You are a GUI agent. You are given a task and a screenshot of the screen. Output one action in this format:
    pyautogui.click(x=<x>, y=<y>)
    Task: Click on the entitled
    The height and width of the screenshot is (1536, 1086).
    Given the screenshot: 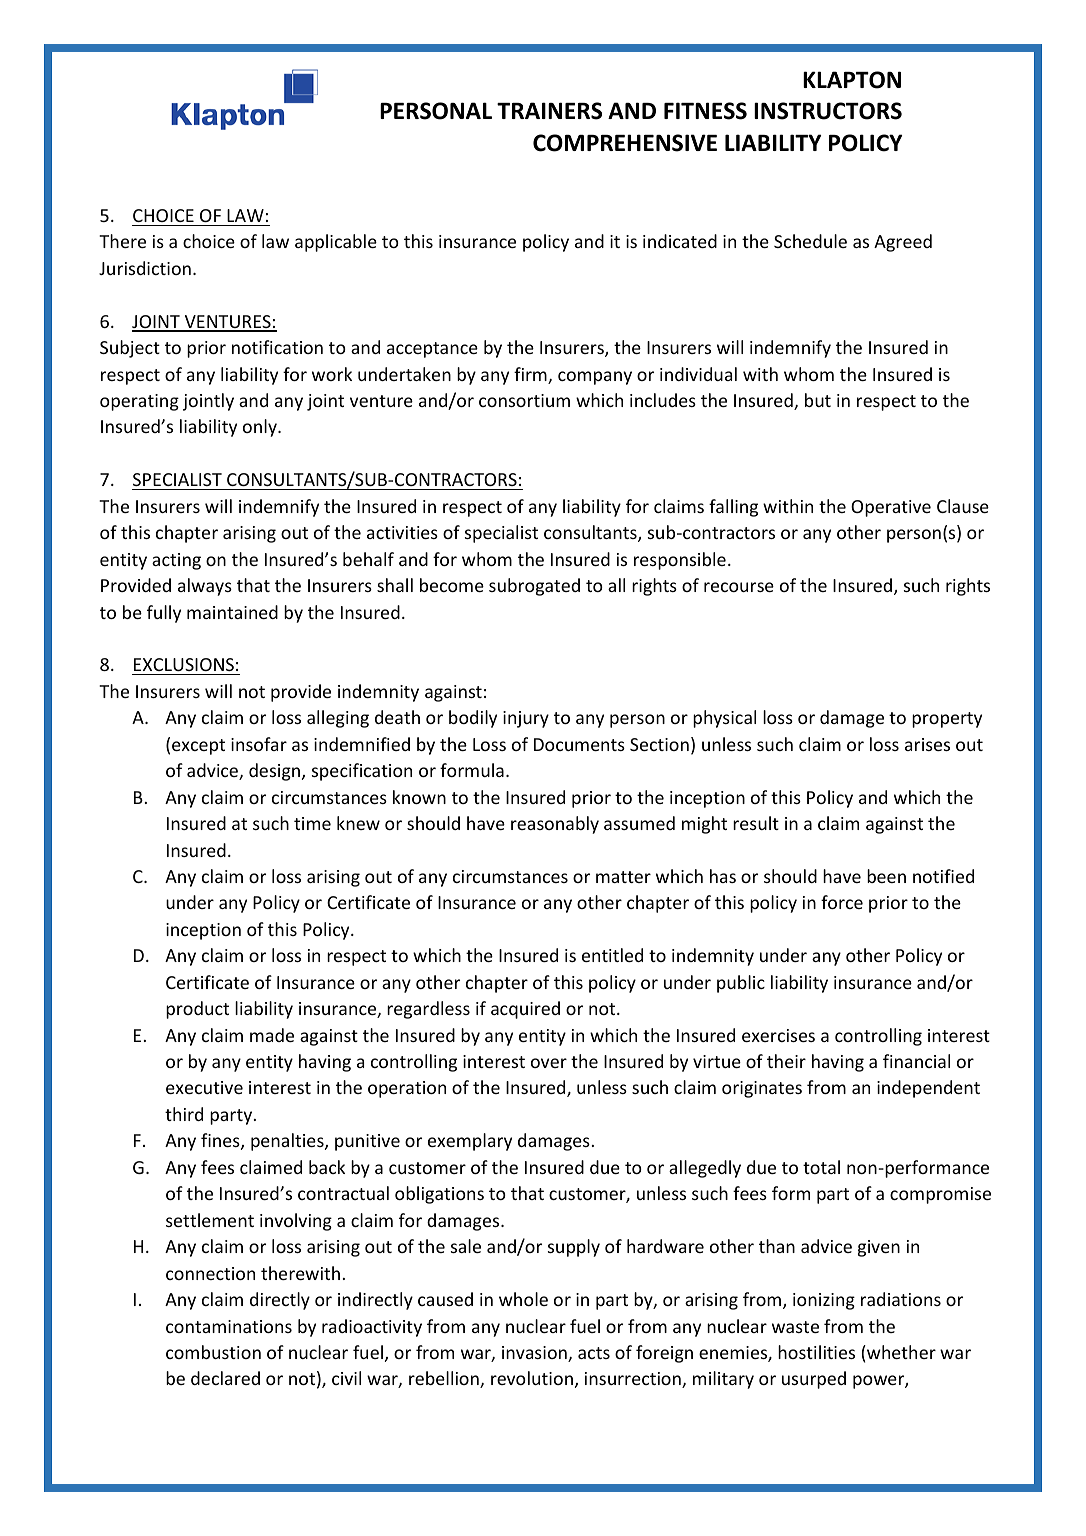 What is the action you would take?
    pyautogui.click(x=612, y=955)
